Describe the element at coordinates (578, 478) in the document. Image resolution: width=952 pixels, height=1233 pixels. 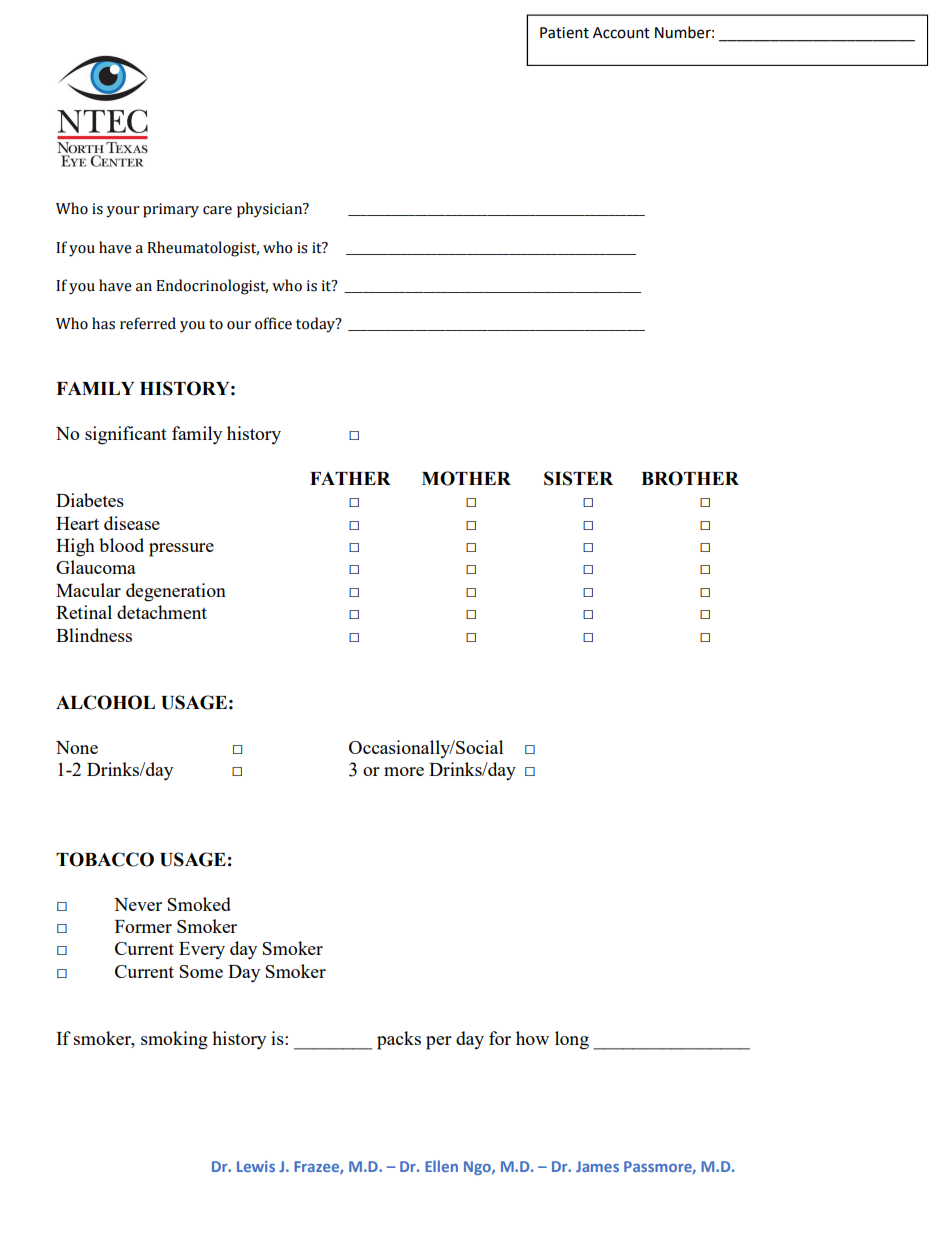
I see `SISTER` at that location.
